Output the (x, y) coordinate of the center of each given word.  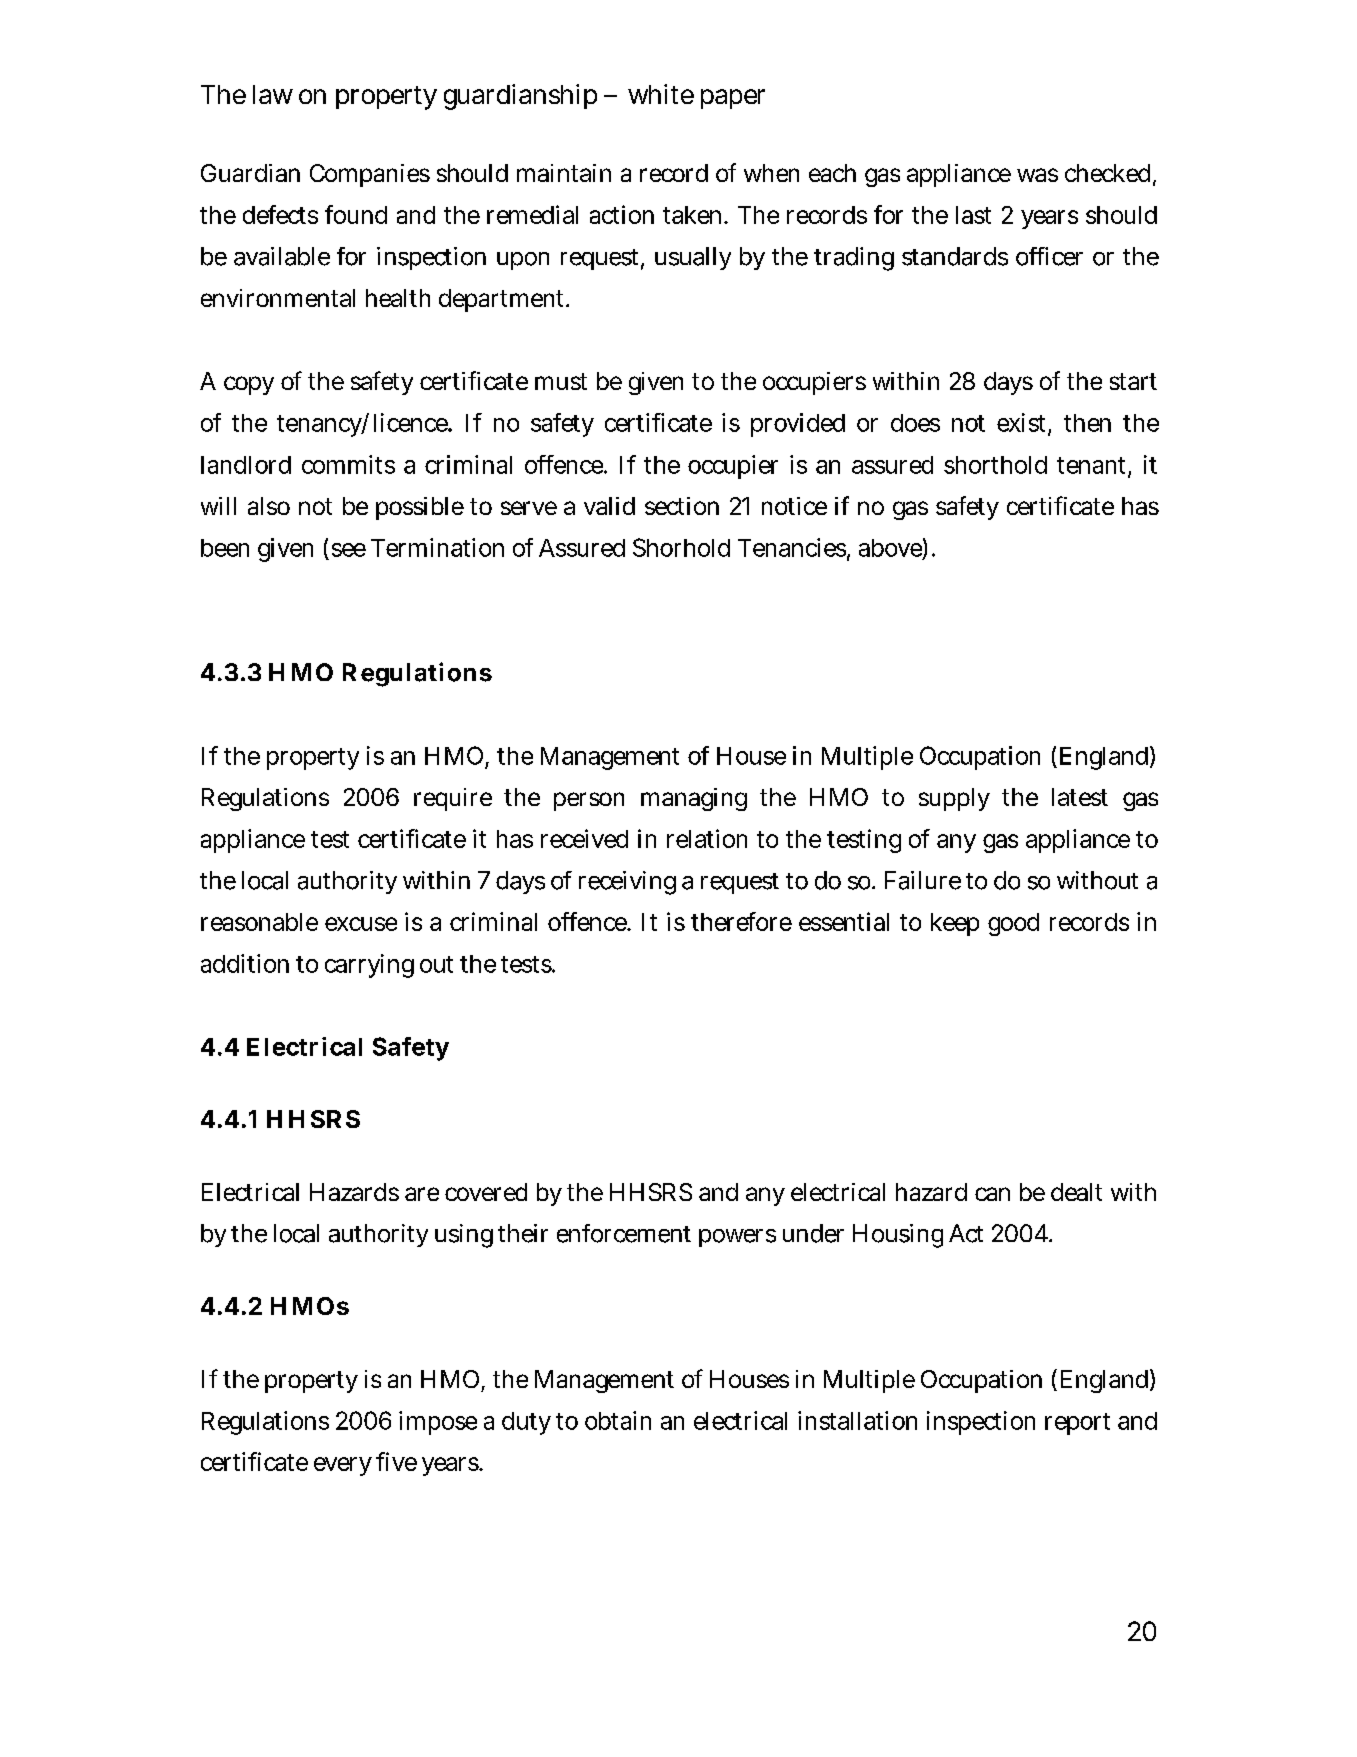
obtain (618, 1420)
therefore (741, 921)
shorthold (995, 465)
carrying (369, 966)
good (1013, 924)
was (1037, 175)
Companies (370, 175)
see (349, 550)
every (343, 1466)
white (661, 94)
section (682, 506)
